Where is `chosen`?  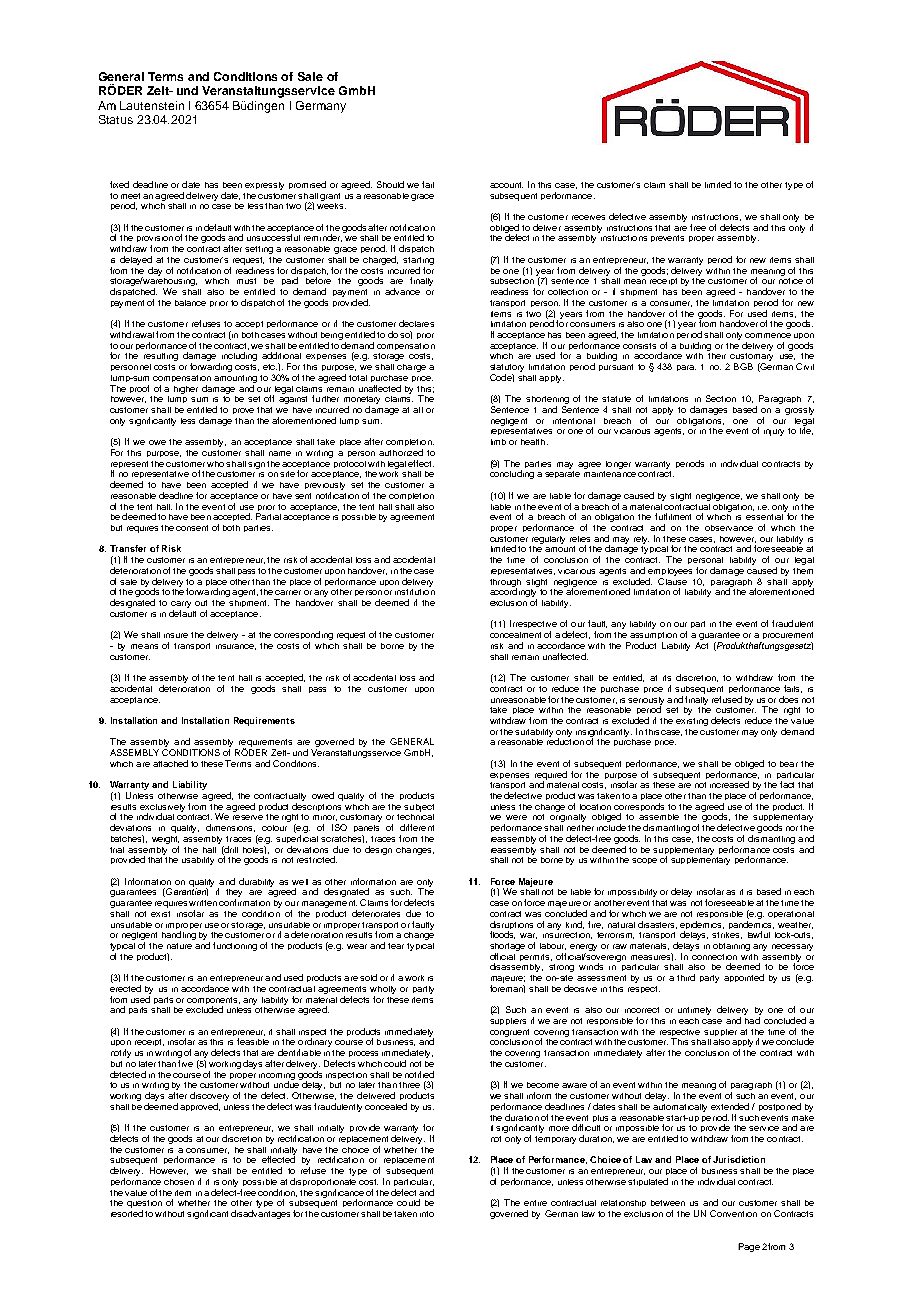
chosen is located at coordinates (179, 1182).
